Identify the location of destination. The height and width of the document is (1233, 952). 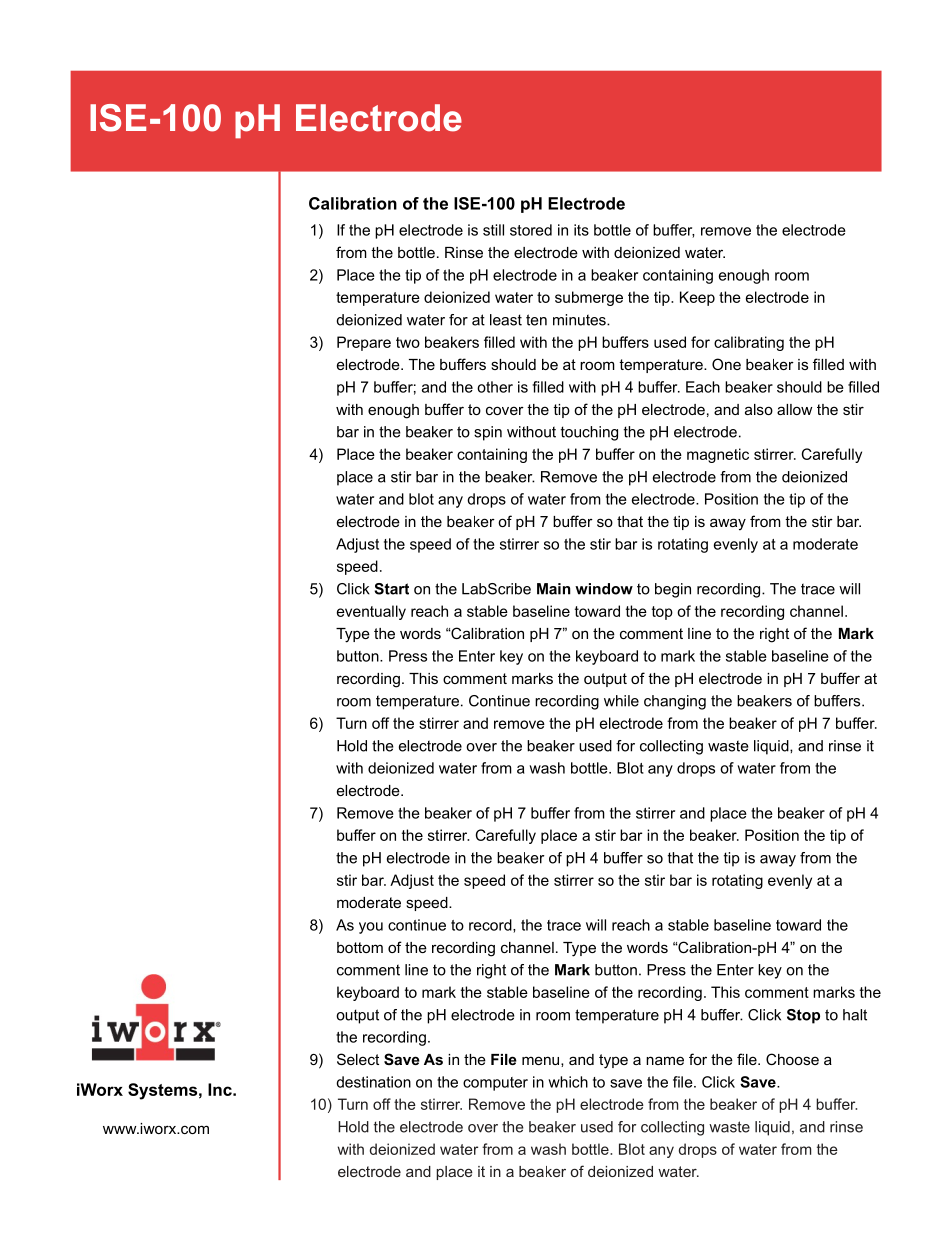
(373, 1082).
